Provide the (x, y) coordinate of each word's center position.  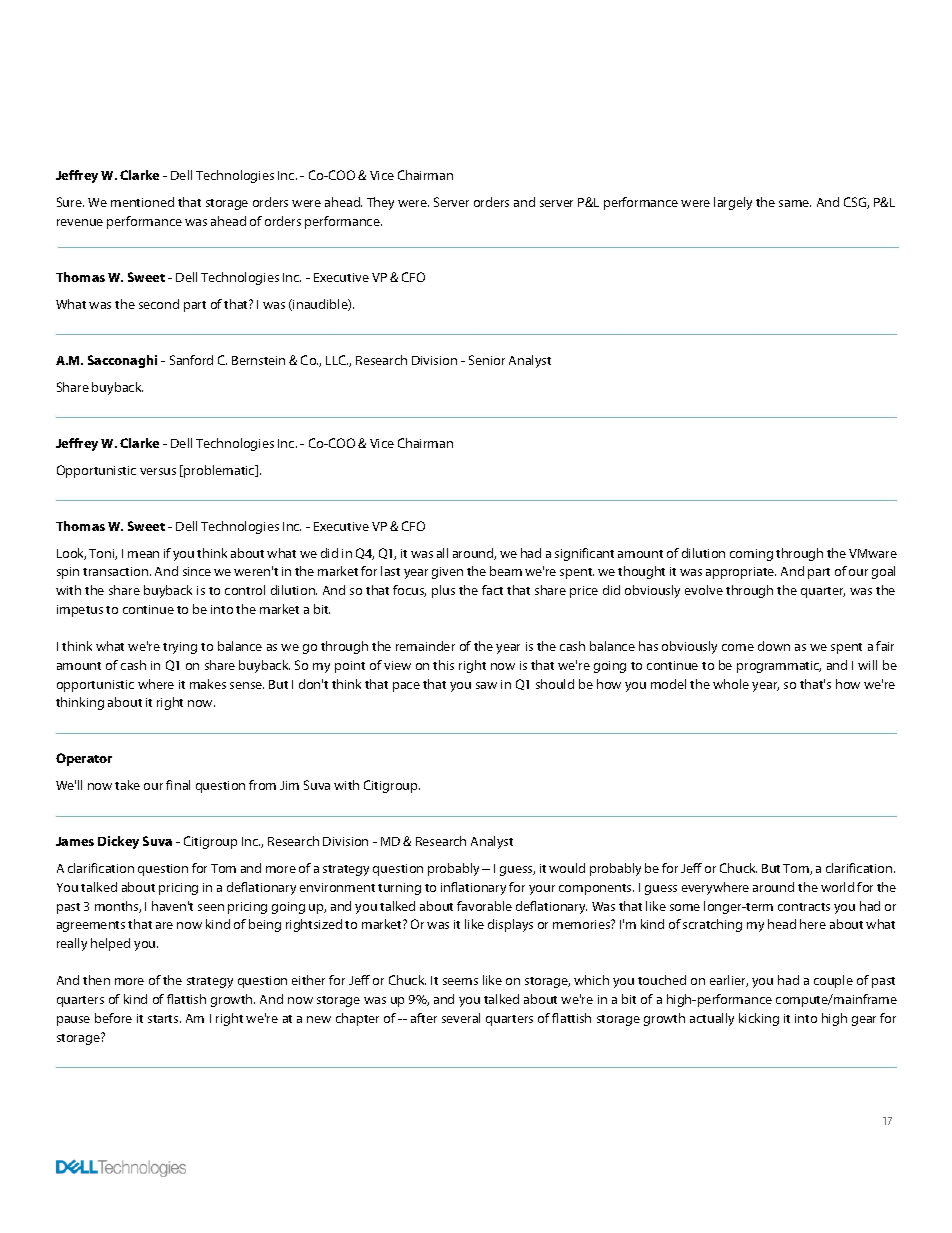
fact (492, 590)
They (380, 203)
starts (164, 1019)
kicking (759, 1019)
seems (460, 981)
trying (180, 648)
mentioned (142, 202)
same (795, 203)
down (774, 646)
